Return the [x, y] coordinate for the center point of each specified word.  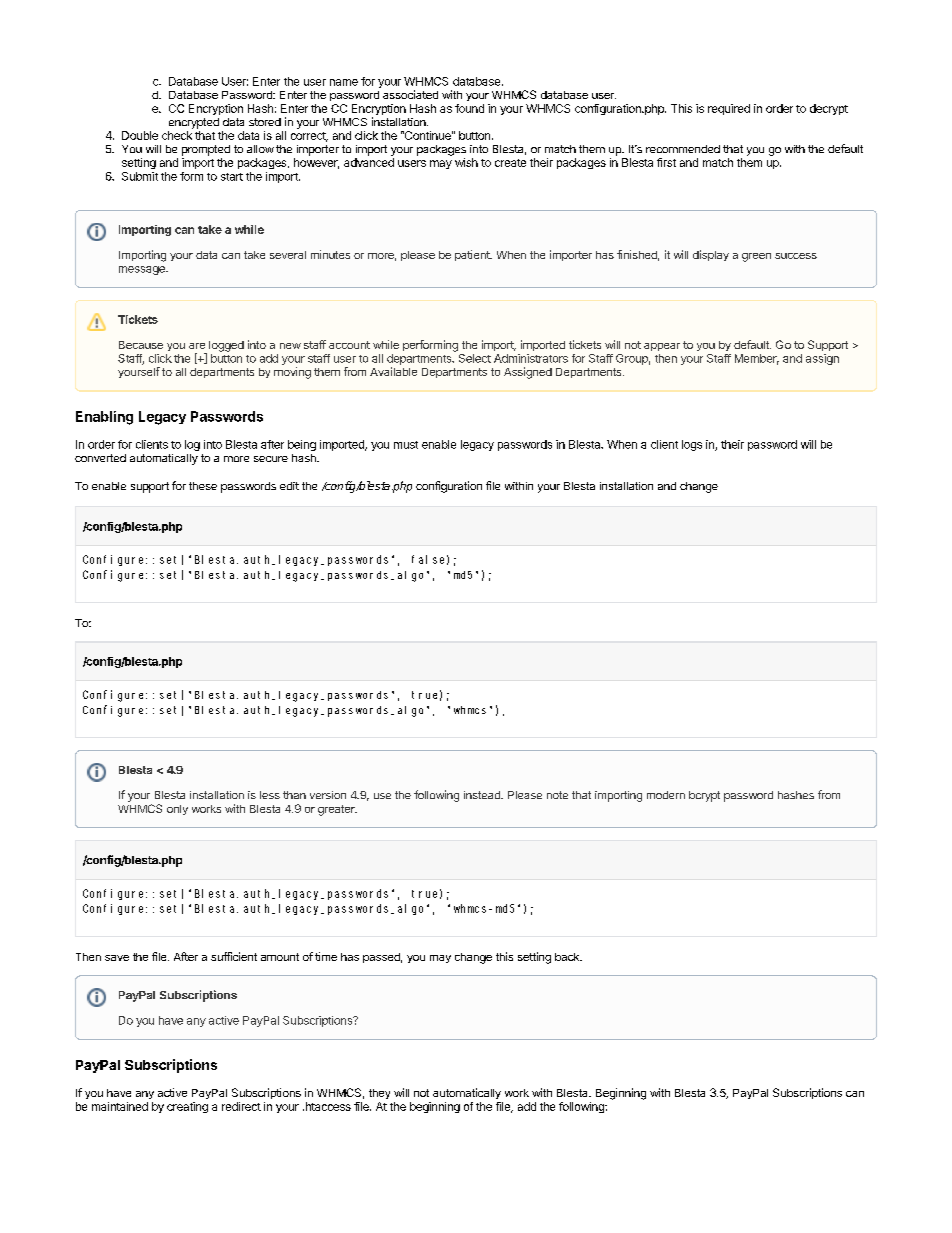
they [379, 1094]
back [568, 957]
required [729, 109]
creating [187, 1107]
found [469, 108]
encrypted [194, 123]
